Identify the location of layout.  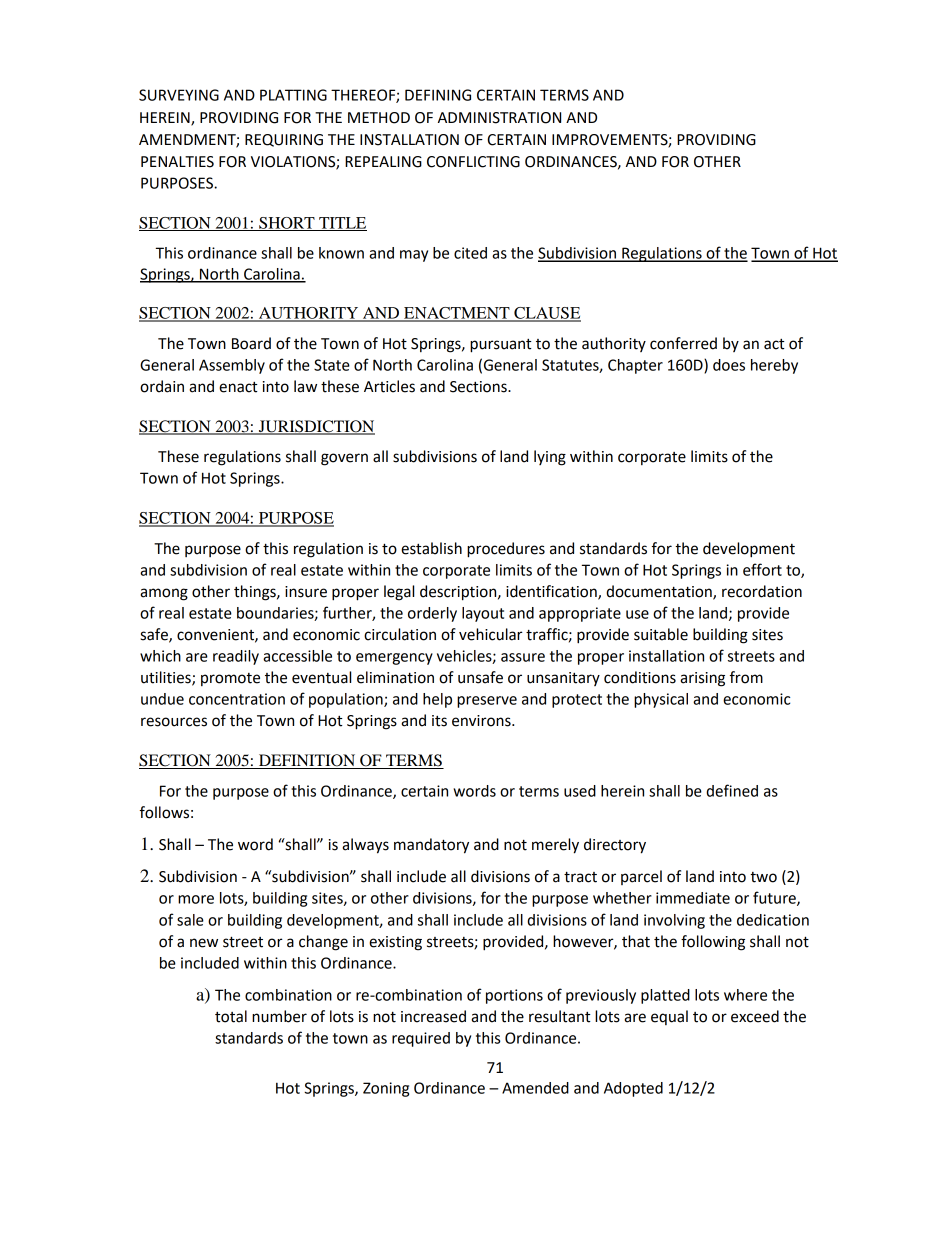
(483, 614).
